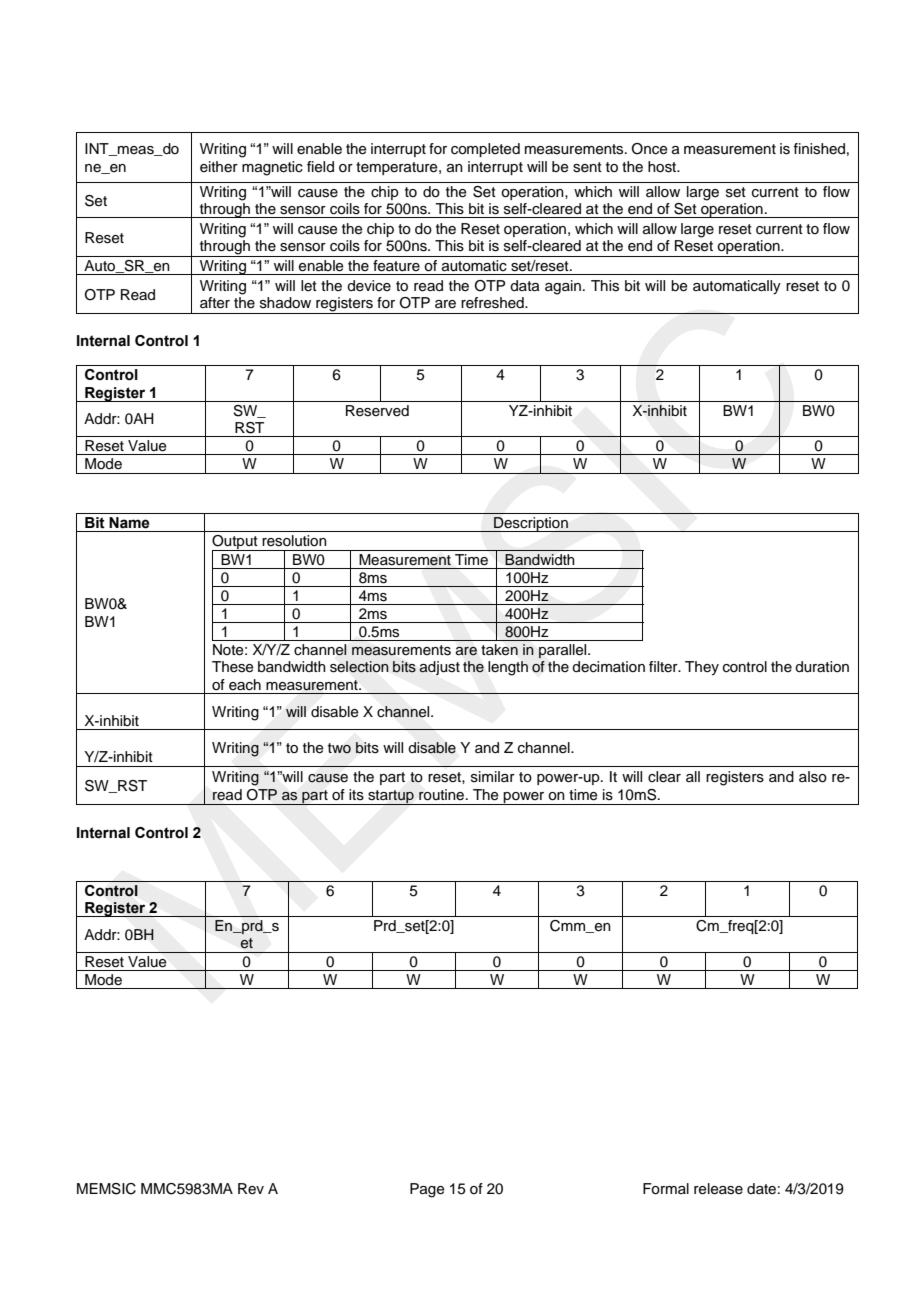  I want to click on magnetic, so click(272, 168).
